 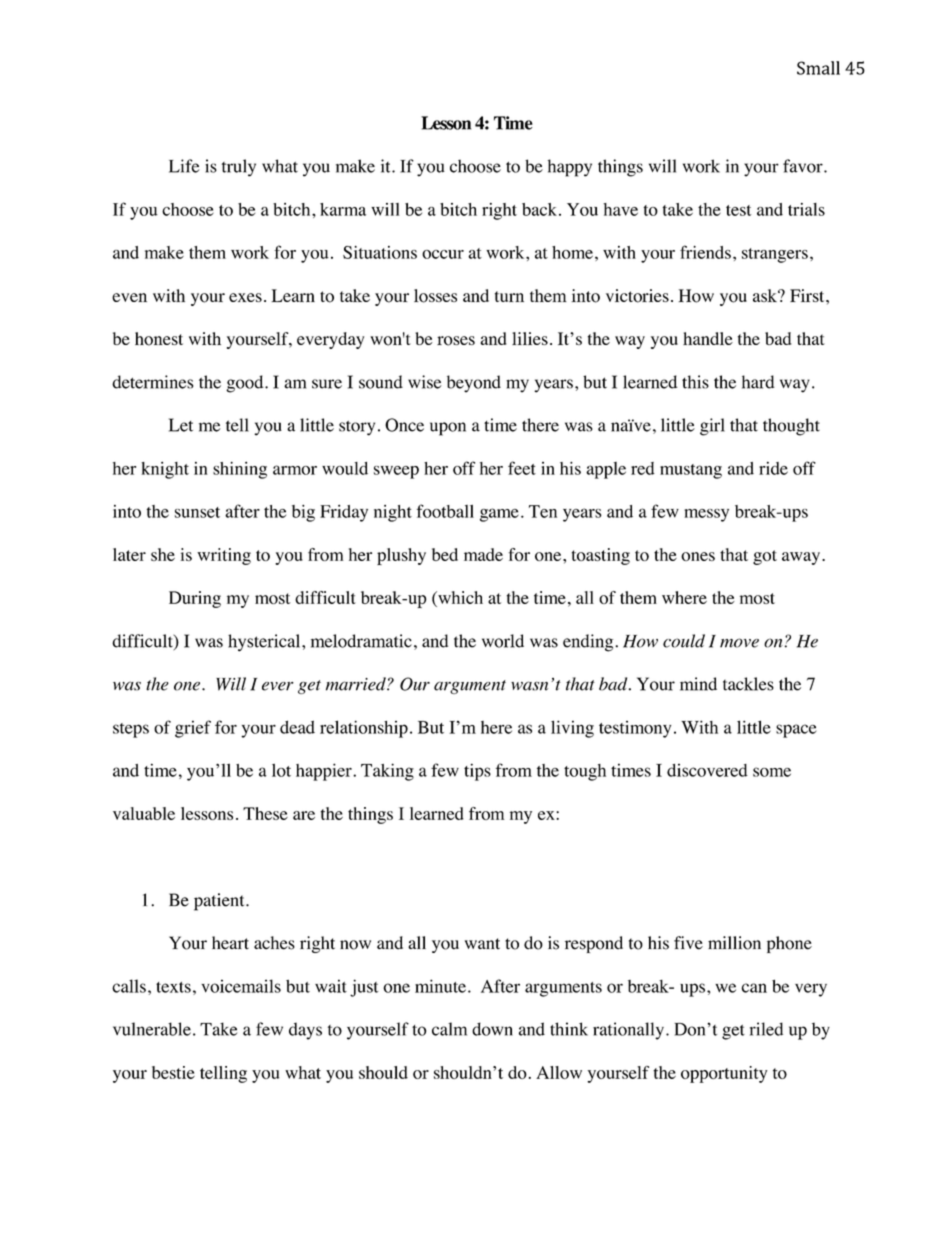 What do you see at coordinates (712, 427) in the document?
I see `girl` at bounding box center [712, 427].
